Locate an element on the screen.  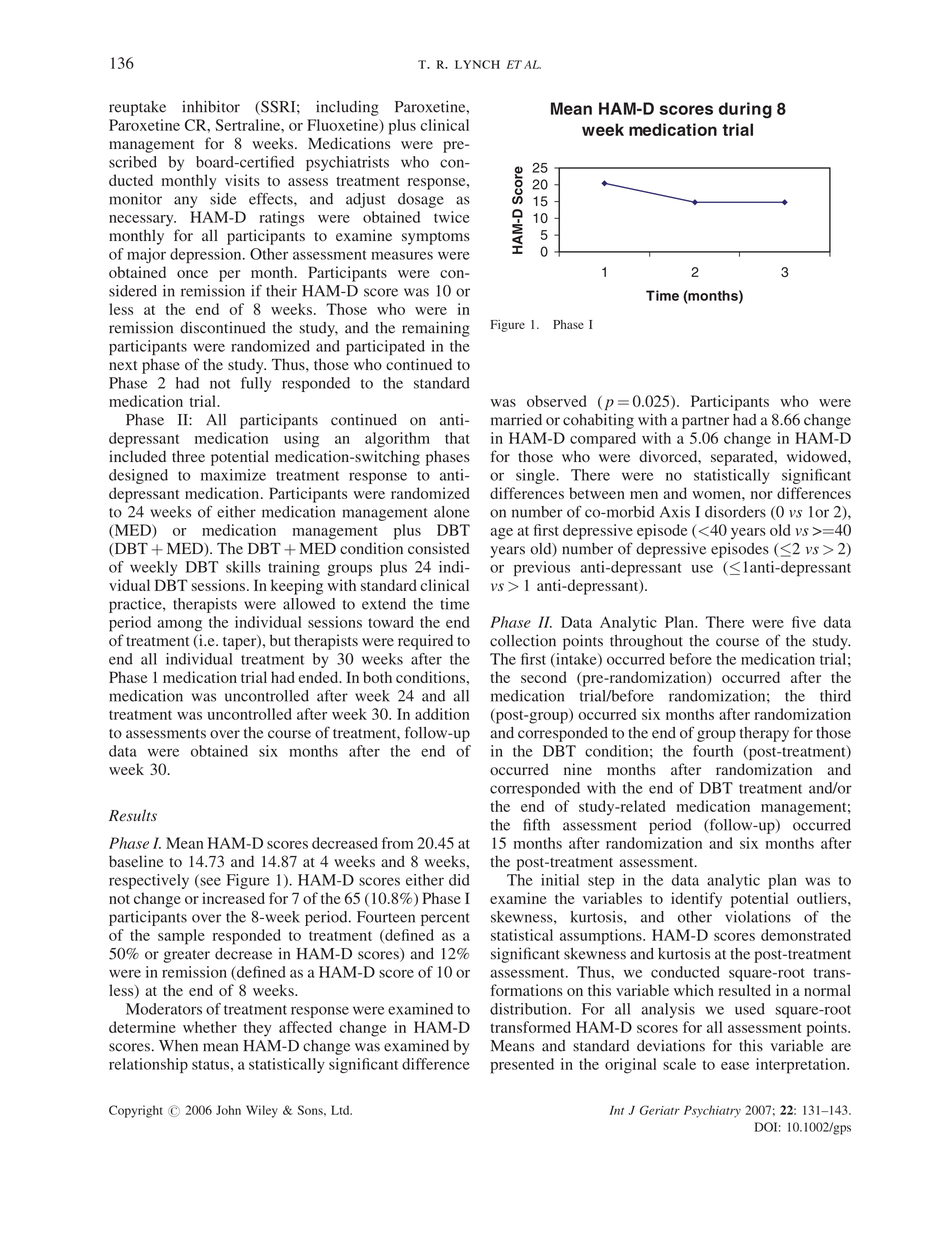
maximize is located at coordinates (233, 475).
